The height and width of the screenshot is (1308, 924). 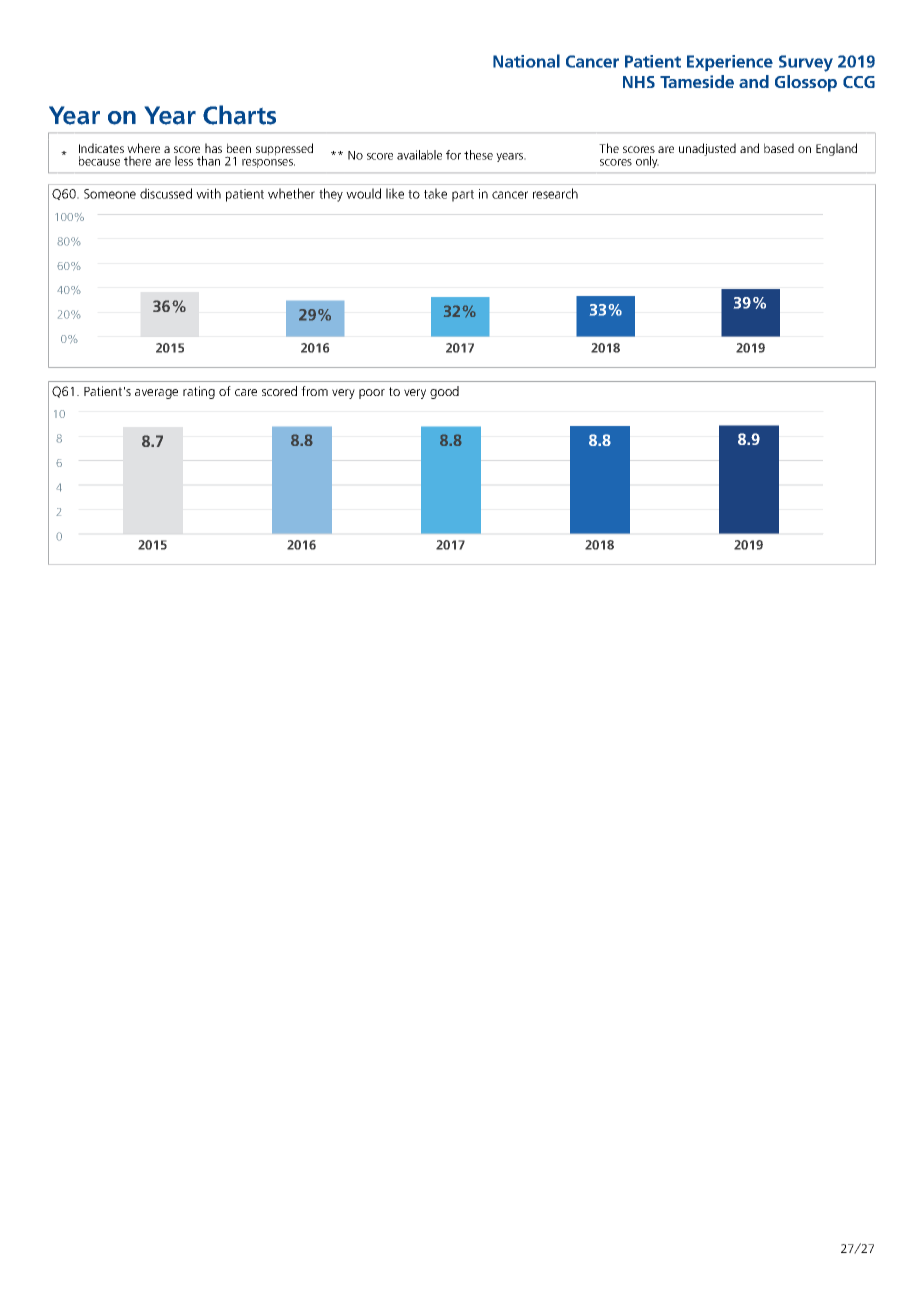 I want to click on Survey, so click(x=806, y=63).
